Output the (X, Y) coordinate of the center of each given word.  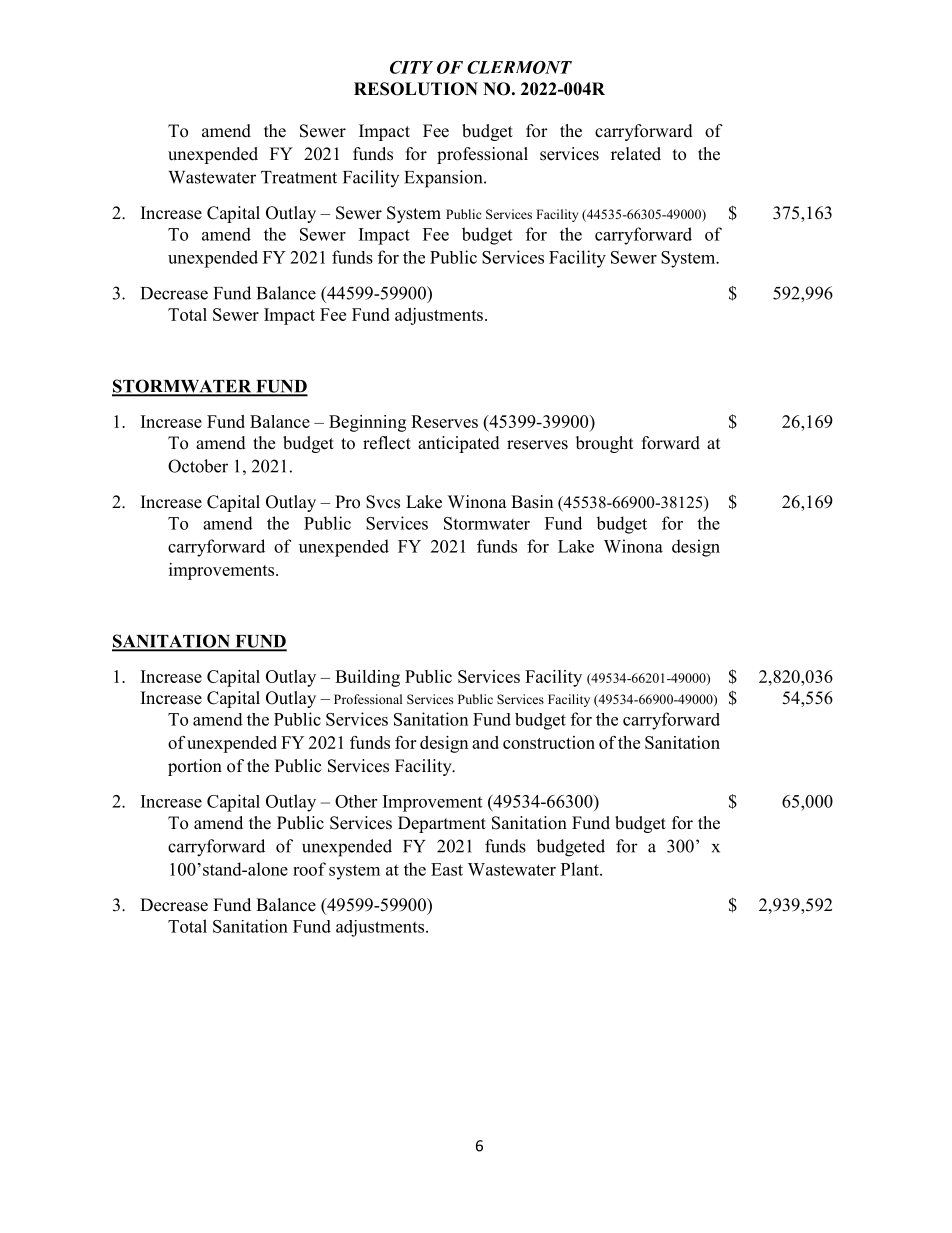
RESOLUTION (416, 89)
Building (367, 678)
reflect (387, 443)
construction (549, 742)
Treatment (299, 177)
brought (604, 444)
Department (442, 824)
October (198, 466)
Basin (532, 502)
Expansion (444, 179)
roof (309, 869)
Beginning (367, 423)
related (636, 154)
